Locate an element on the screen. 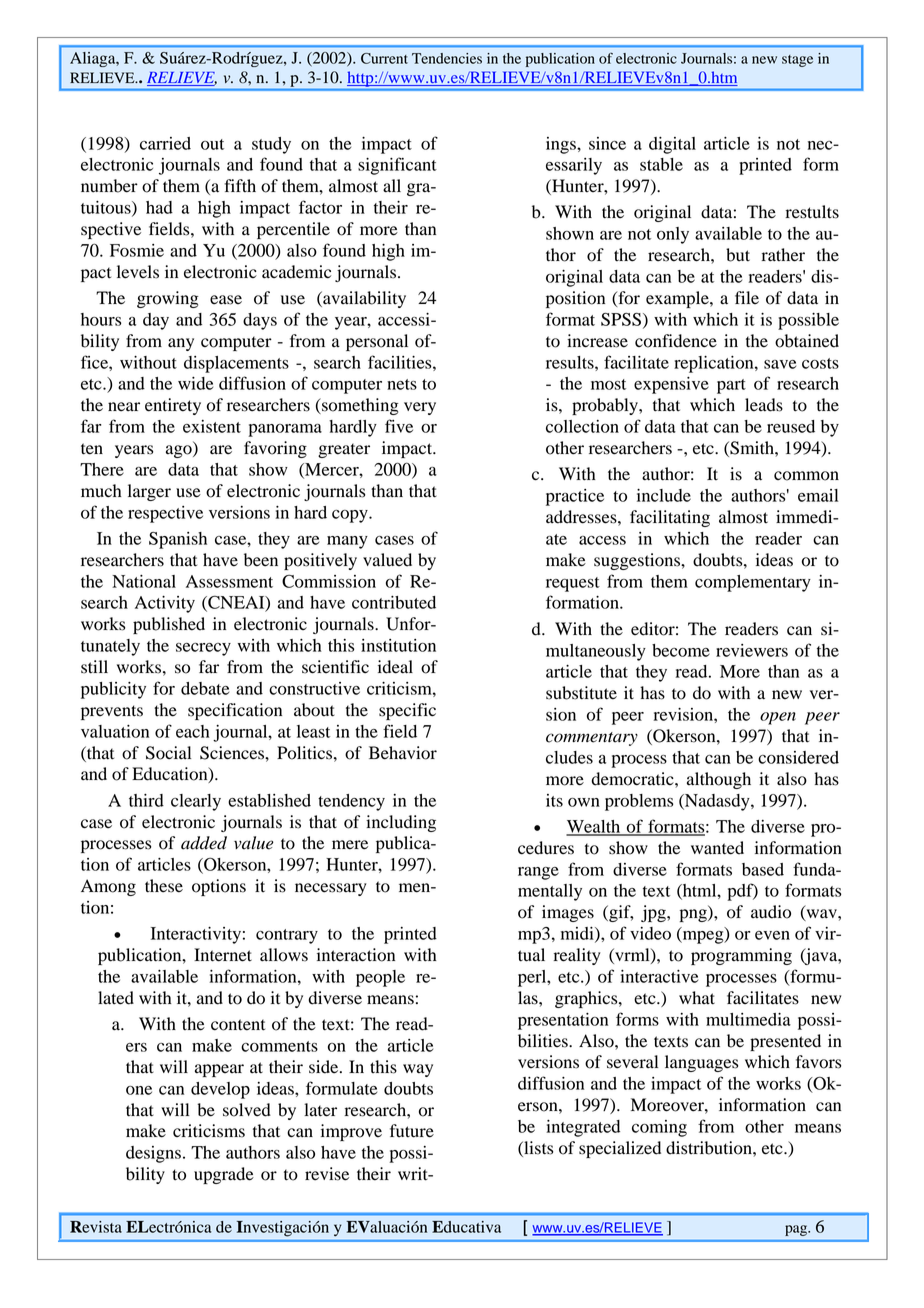 This screenshot has width=924, height=1308. upgrade is located at coordinates (224, 1175).
